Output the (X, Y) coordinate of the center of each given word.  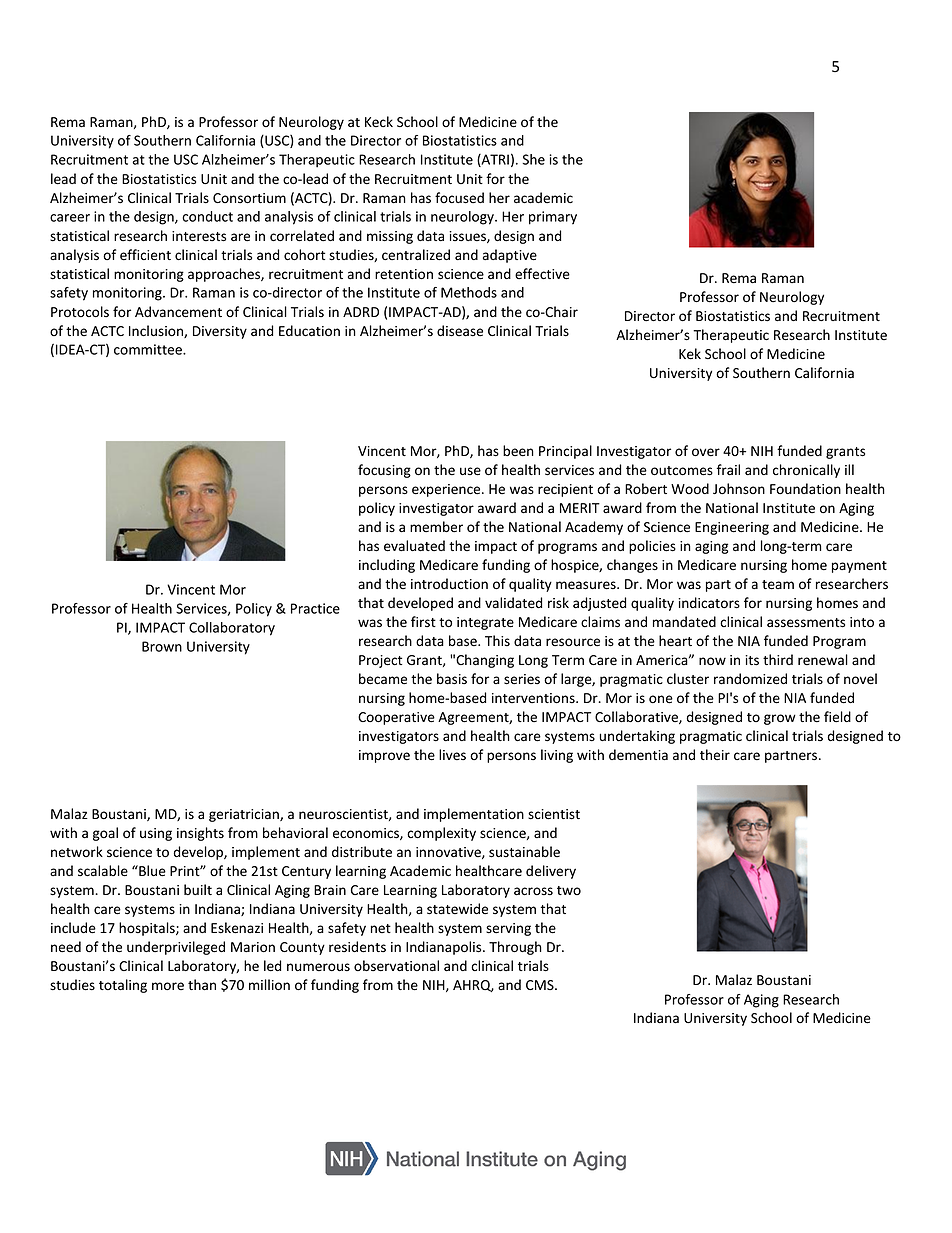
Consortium (249, 198)
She (533, 159)
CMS (541, 985)
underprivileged (176, 948)
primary (553, 218)
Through (515, 948)
